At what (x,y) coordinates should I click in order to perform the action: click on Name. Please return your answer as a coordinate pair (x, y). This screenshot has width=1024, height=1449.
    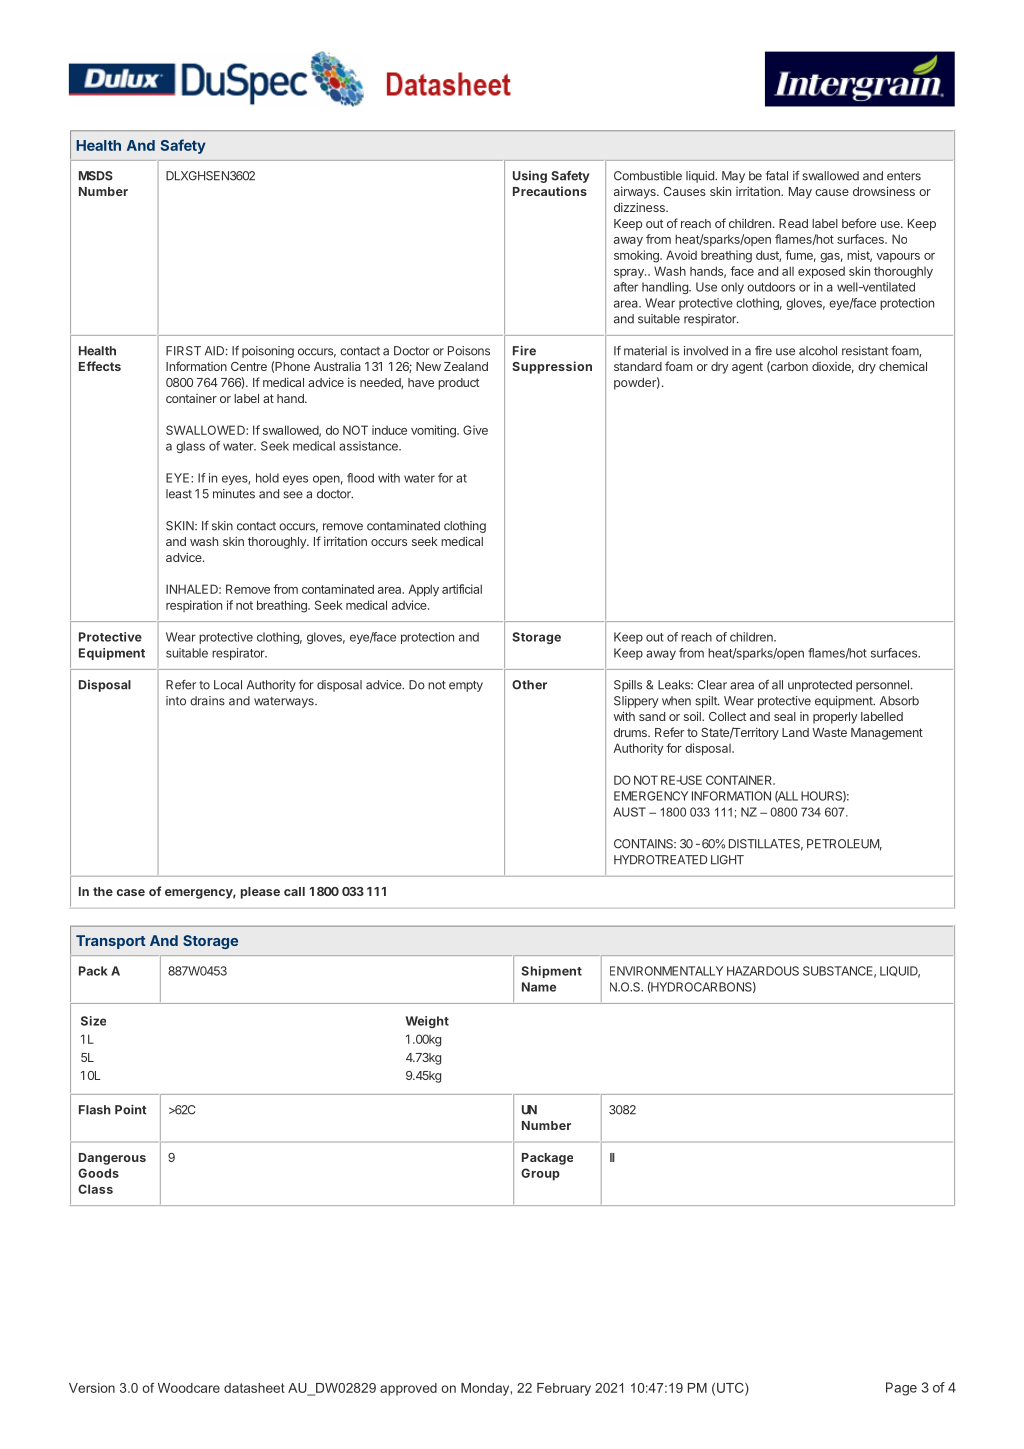
    Looking at the image, I should click on (539, 987).
